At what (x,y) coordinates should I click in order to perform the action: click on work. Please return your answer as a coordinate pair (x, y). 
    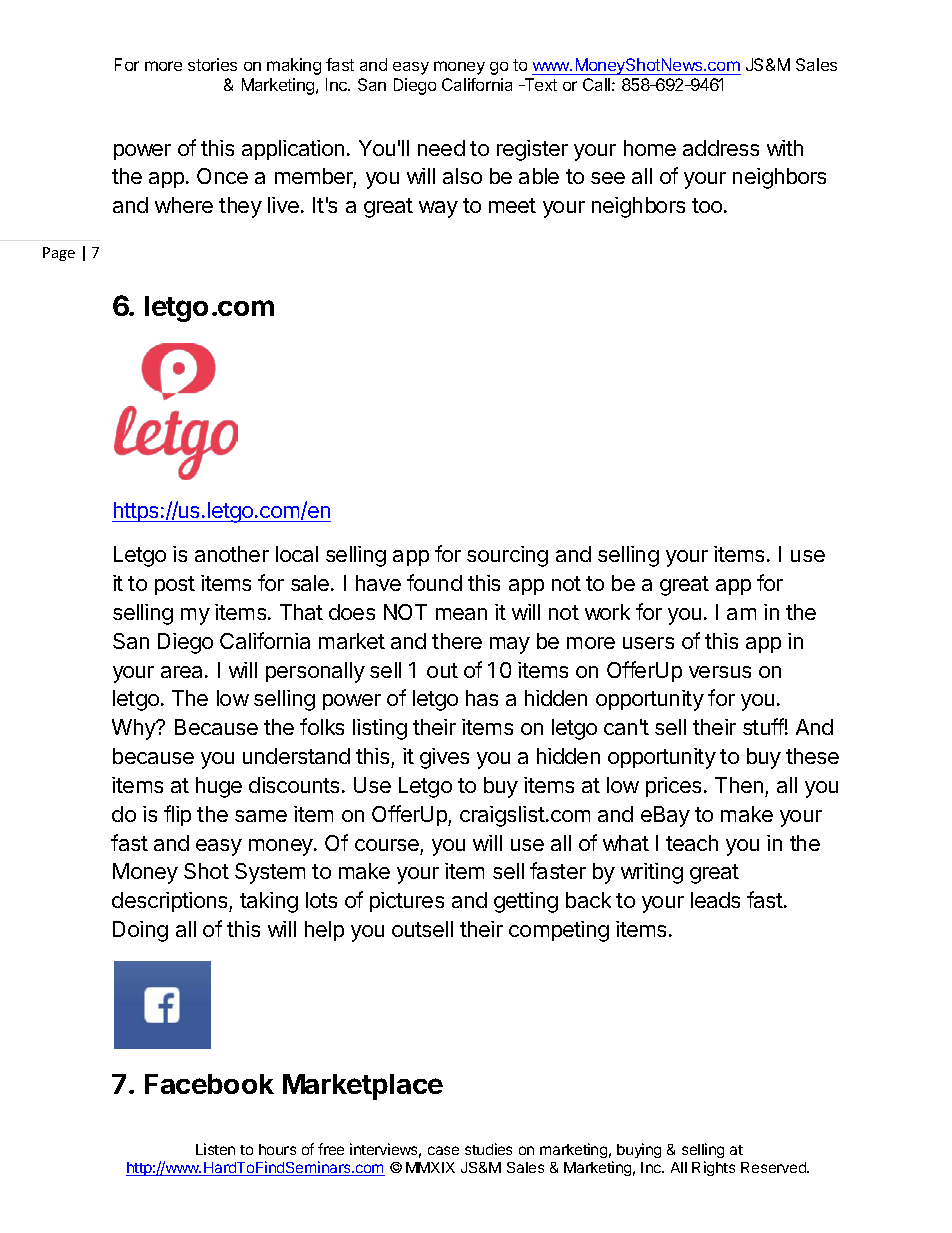
    Looking at the image, I should click on (607, 612).
